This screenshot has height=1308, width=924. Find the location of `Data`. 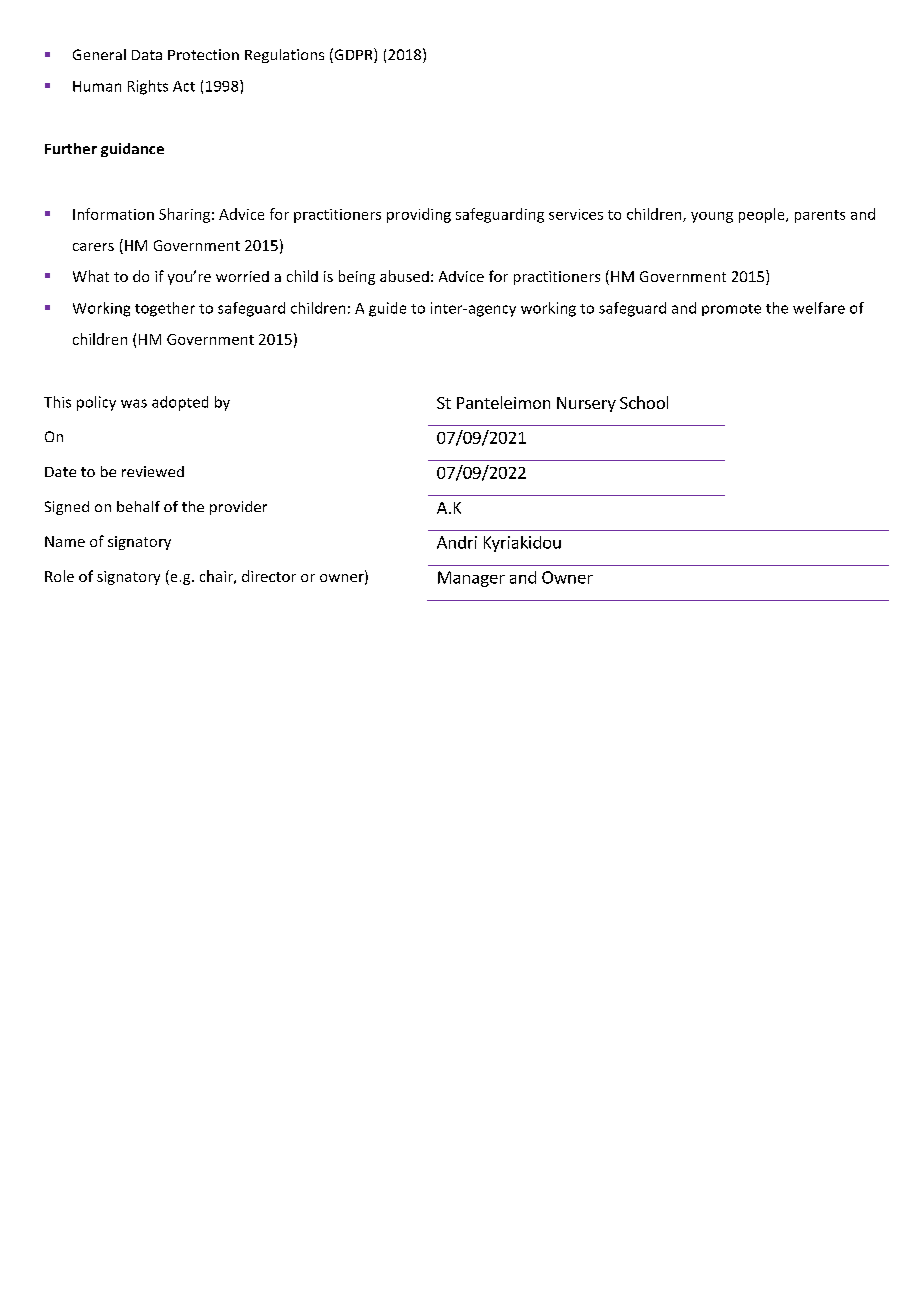

Data is located at coordinates (147, 55).
